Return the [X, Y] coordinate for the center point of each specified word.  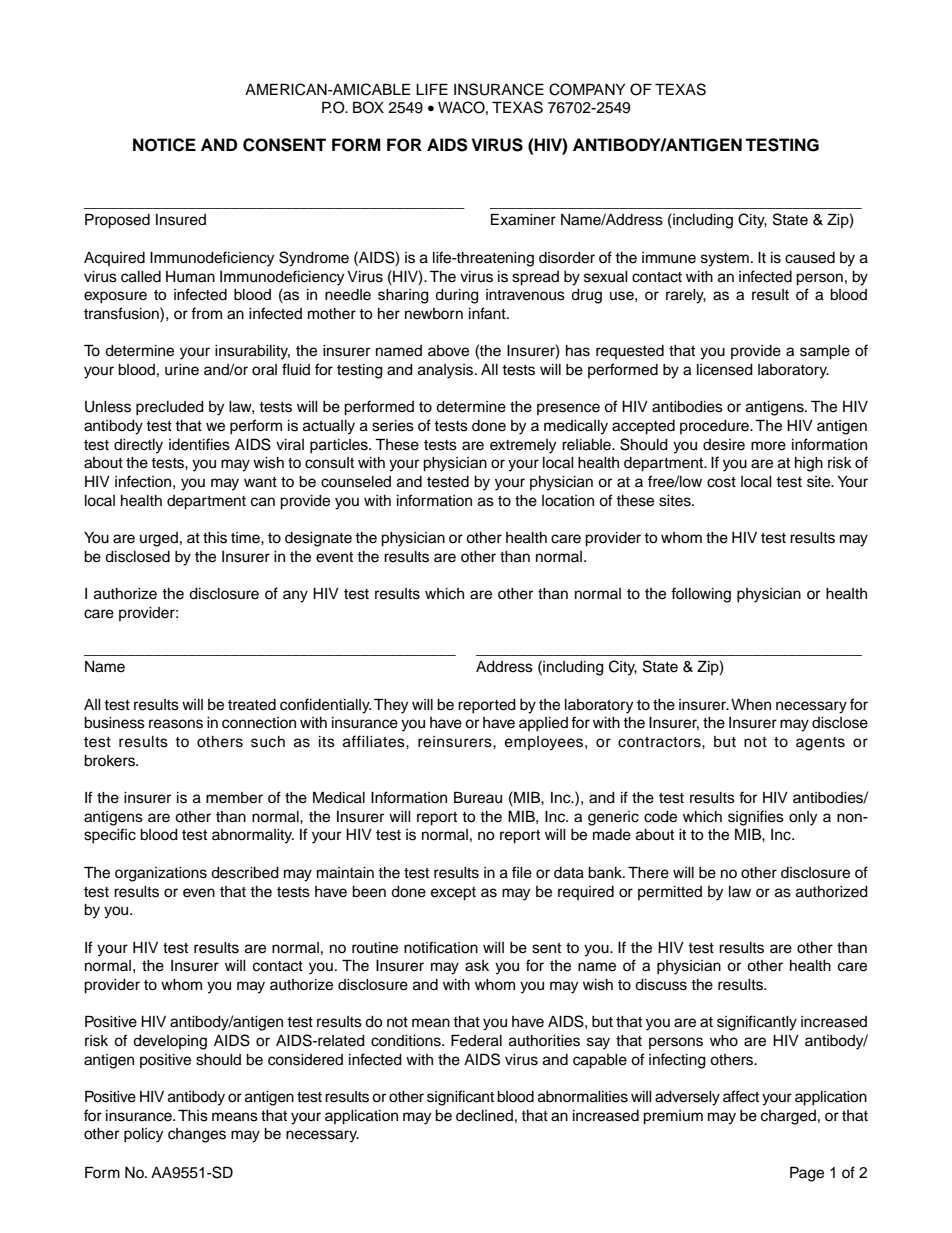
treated [252, 705]
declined [484, 1116]
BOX [368, 107]
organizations [161, 874]
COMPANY [587, 89]
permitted [670, 893]
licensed [725, 370]
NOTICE [164, 145]
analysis [447, 371]
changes [197, 1135]
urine [182, 370]
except [453, 894]
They [391, 706]
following [701, 595]
